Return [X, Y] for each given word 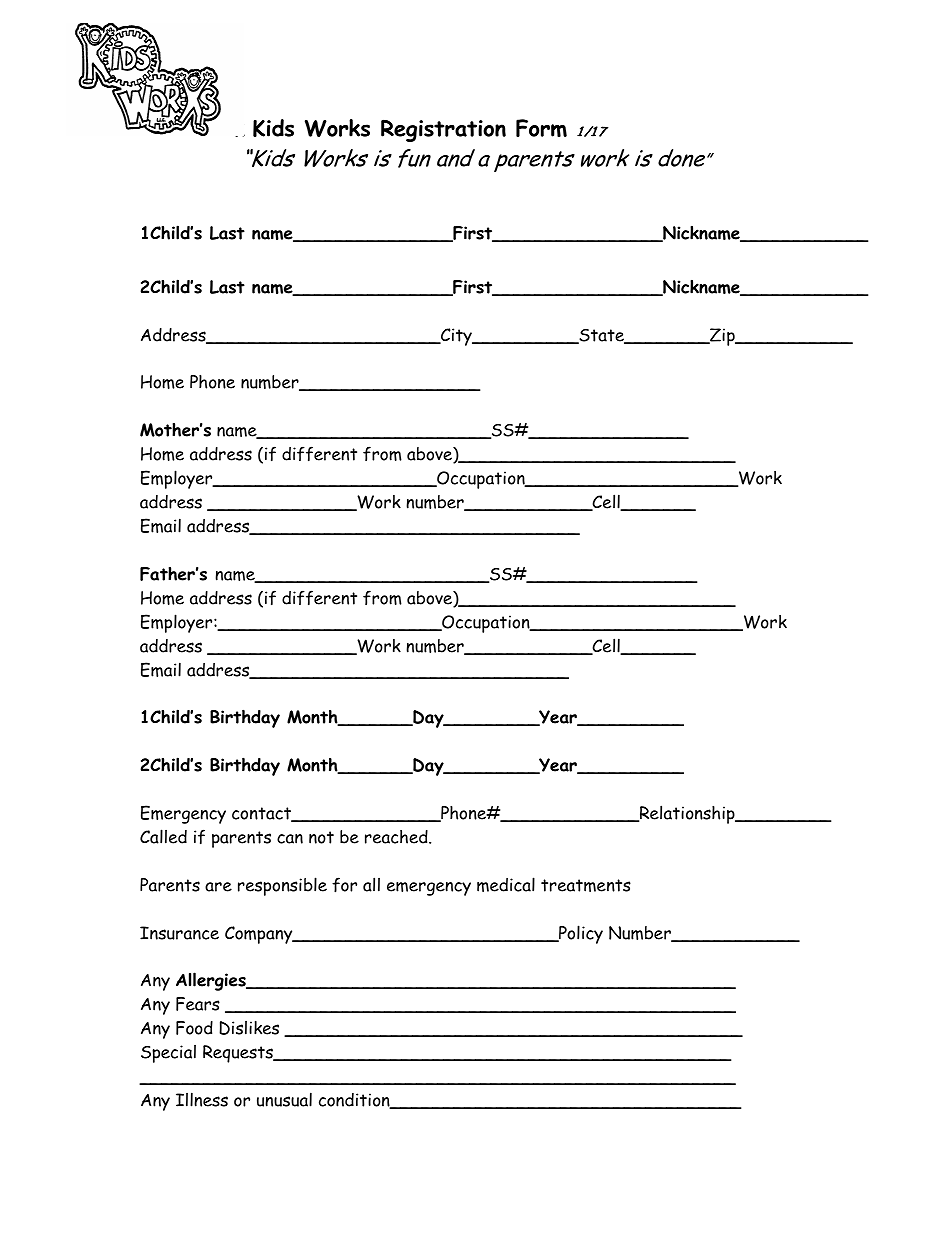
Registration [443, 130]
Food [194, 1028]
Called [163, 836]
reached [397, 837]
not [321, 837]
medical [506, 884]
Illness [202, 1099]
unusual [284, 1099]
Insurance [179, 933]
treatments [586, 885]
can [290, 839]
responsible [282, 886]
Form [541, 128]
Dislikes [249, 1027]
